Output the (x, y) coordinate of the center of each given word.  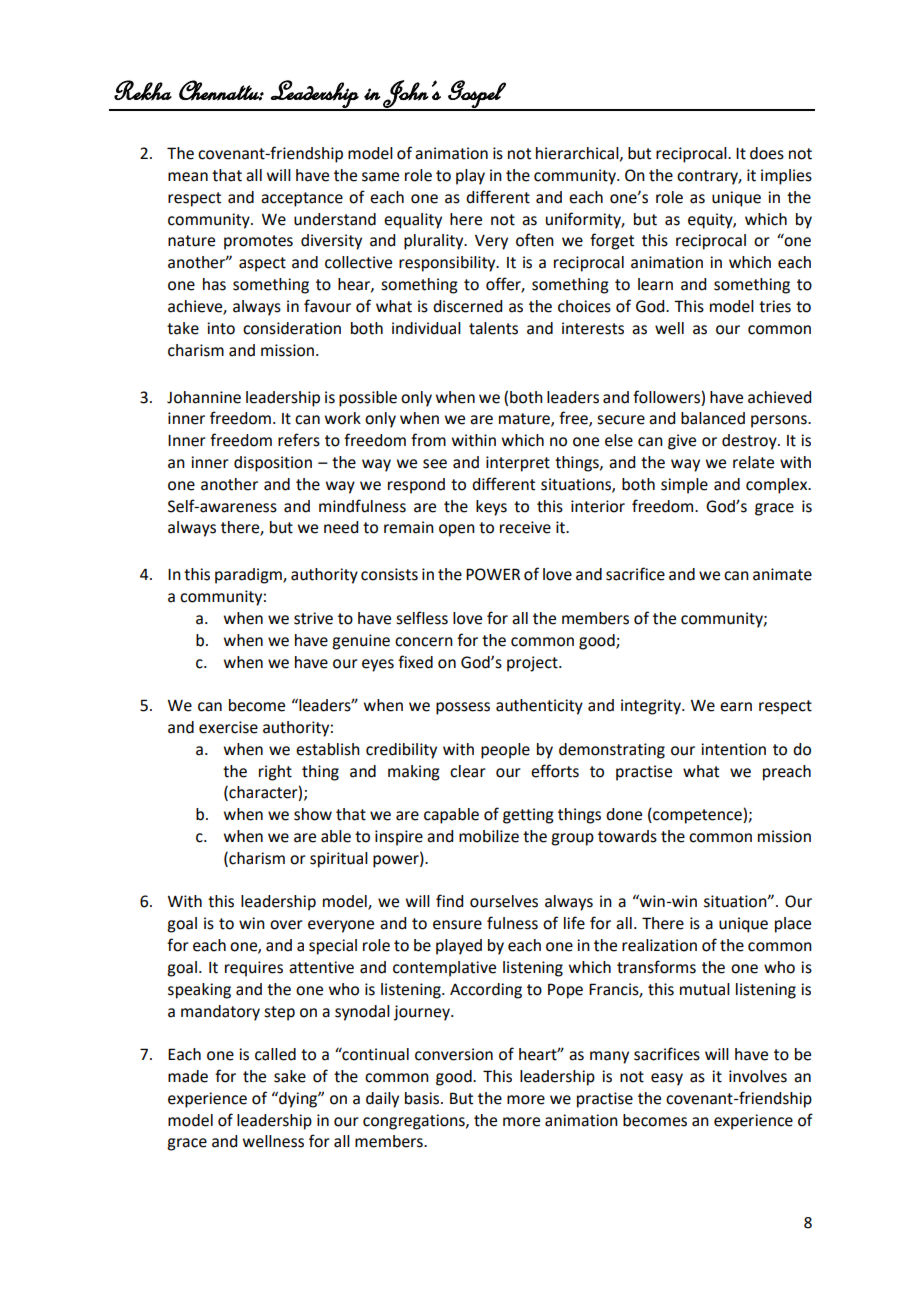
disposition (273, 464)
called (275, 1054)
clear (468, 771)
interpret (518, 464)
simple (684, 486)
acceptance (302, 199)
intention (733, 749)
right (275, 773)
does (767, 153)
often (535, 240)
